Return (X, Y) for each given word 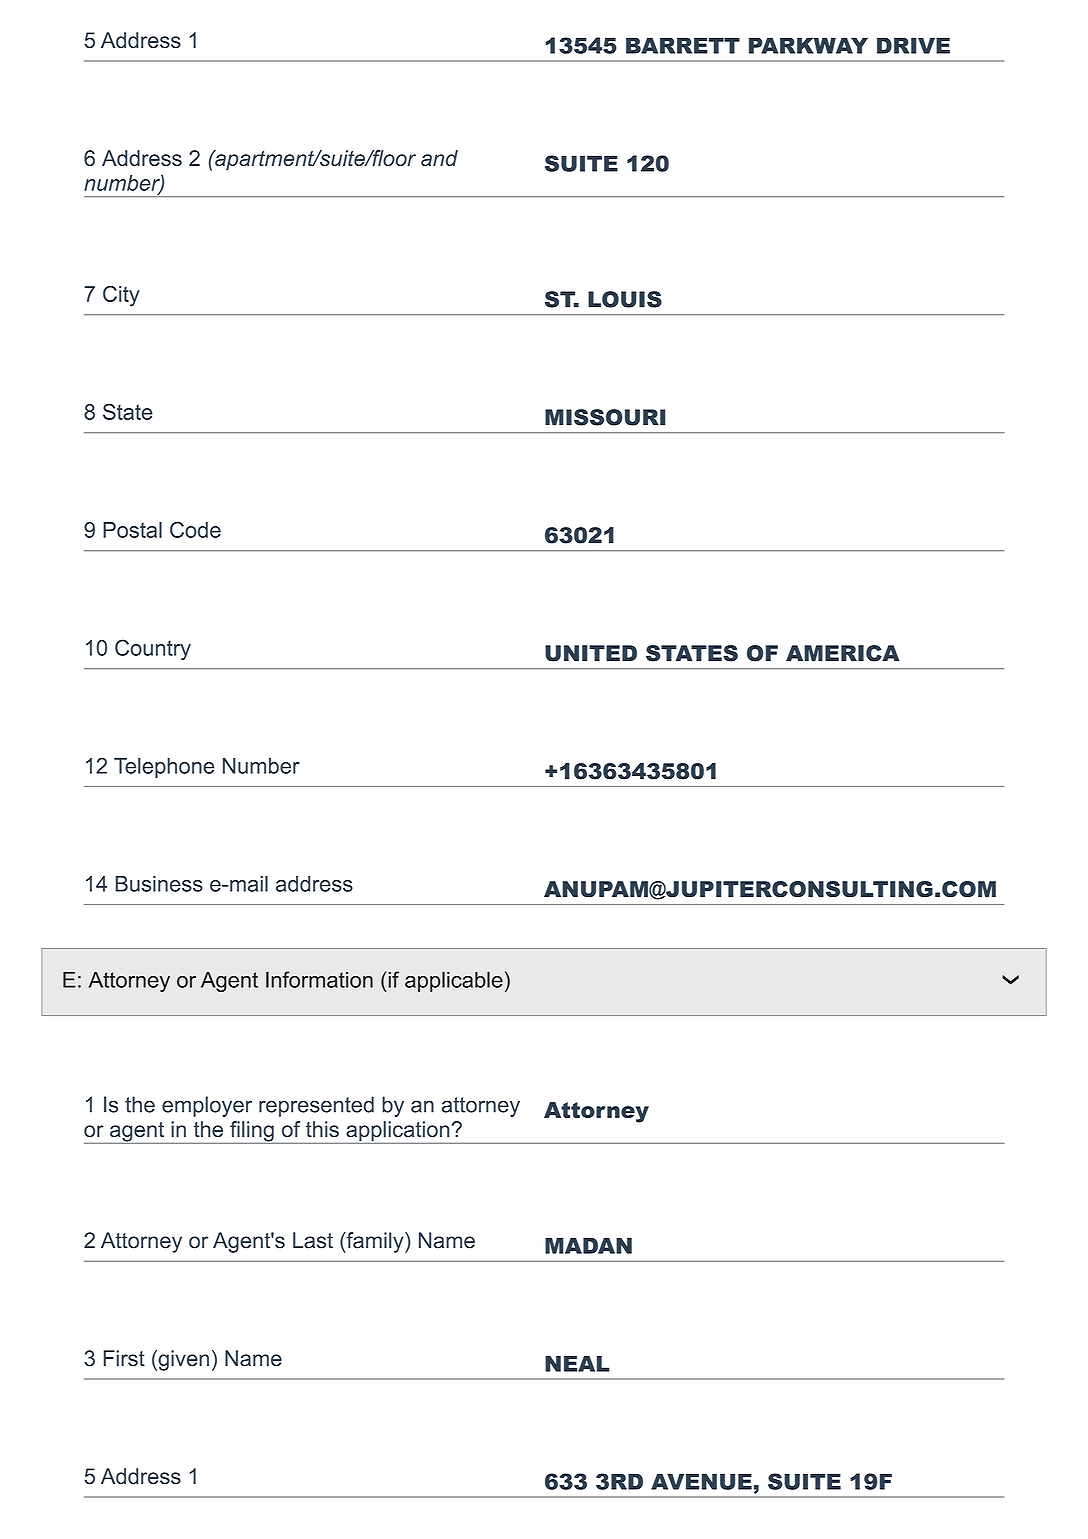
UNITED (591, 653)
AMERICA (843, 653)
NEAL (577, 1364)
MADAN (588, 1246)
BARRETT (683, 45)
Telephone (164, 767)
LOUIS (625, 299)
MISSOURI (605, 417)
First (124, 1358)
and (439, 158)
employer (207, 1106)
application (398, 1132)
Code (195, 529)
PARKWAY (808, 45)
